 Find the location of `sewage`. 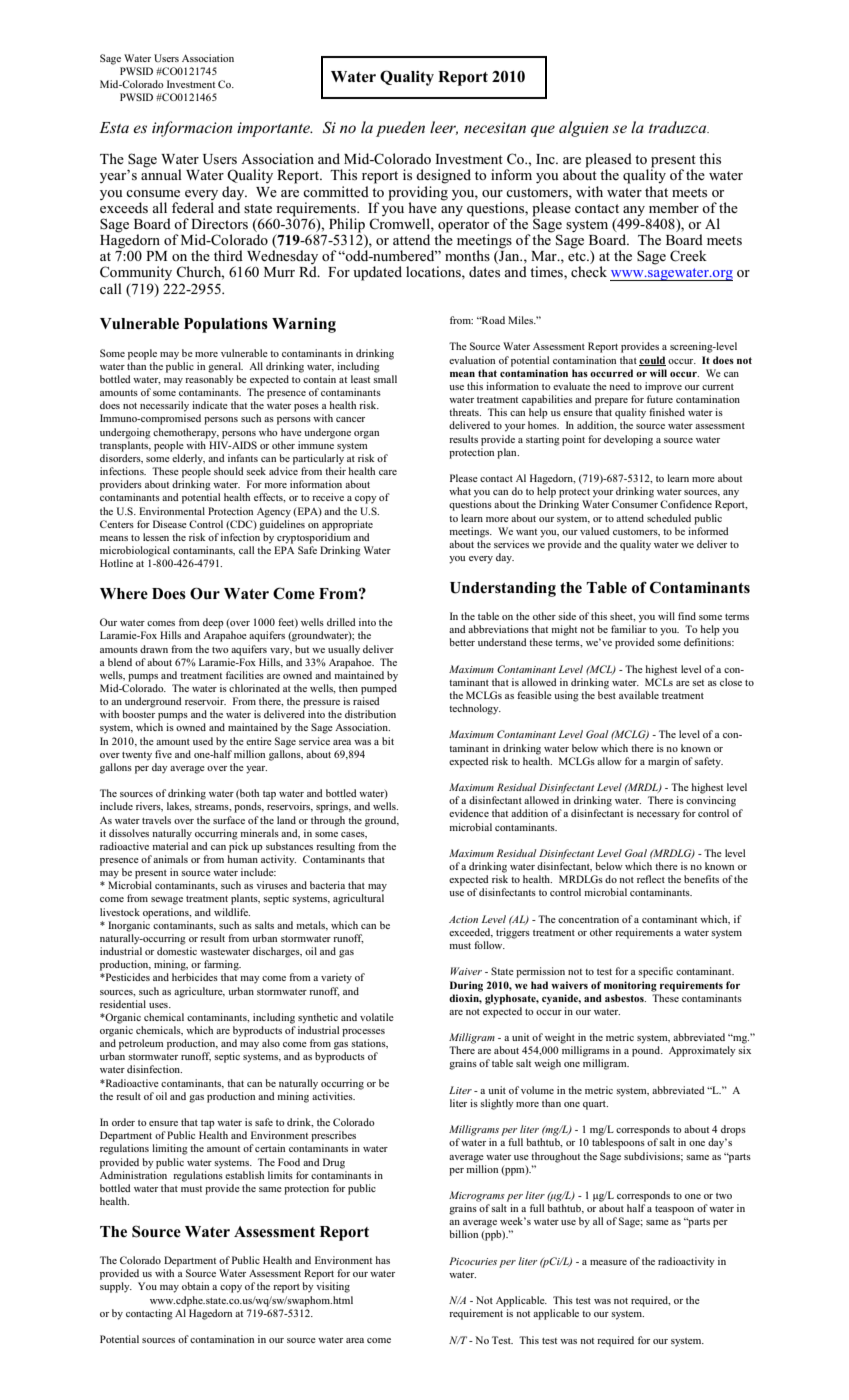

sewage is located at coordinates (167, 901).
